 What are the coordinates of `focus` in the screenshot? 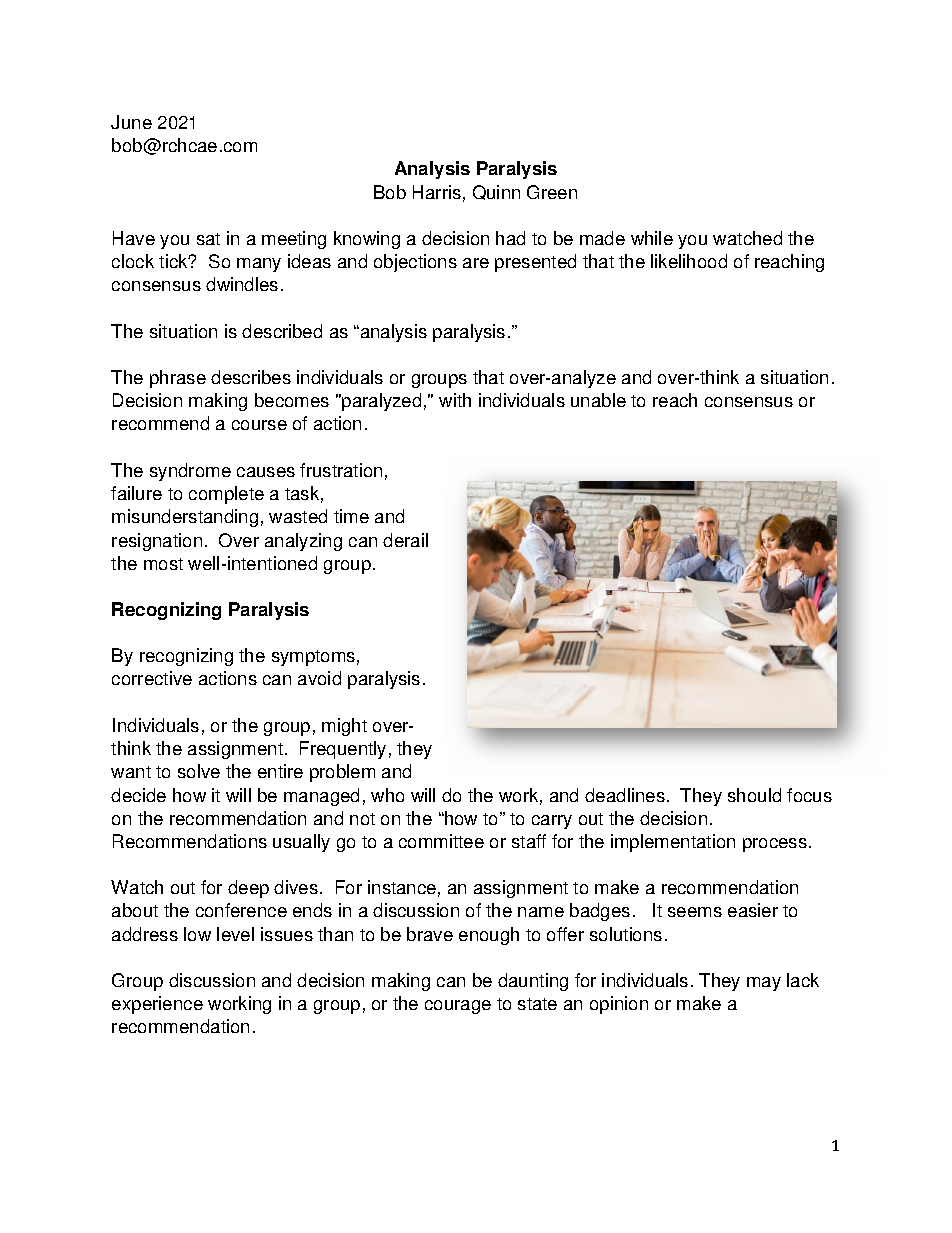 It's located at (809, 795).
